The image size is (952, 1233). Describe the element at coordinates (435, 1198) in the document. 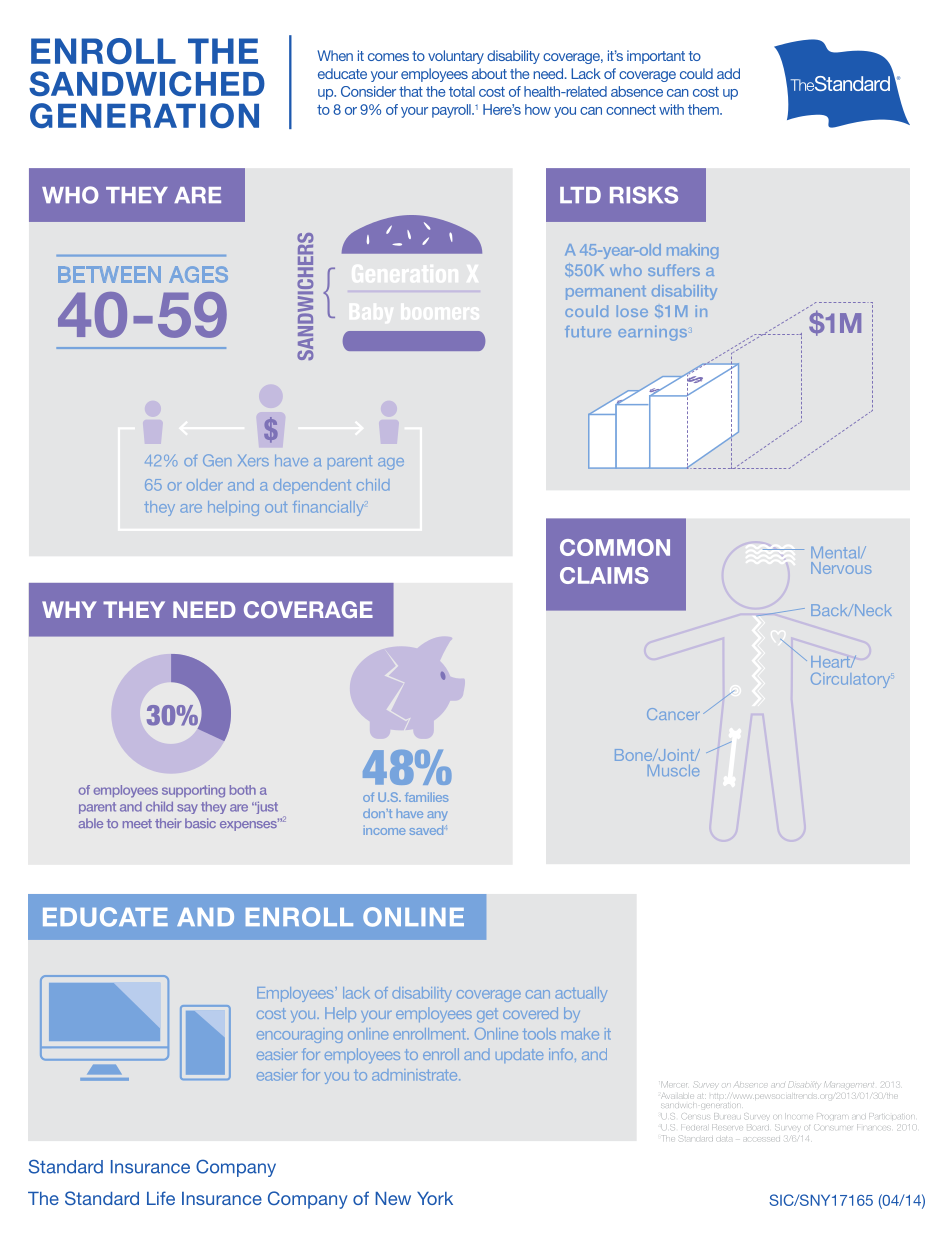

I see `York` at that location.
